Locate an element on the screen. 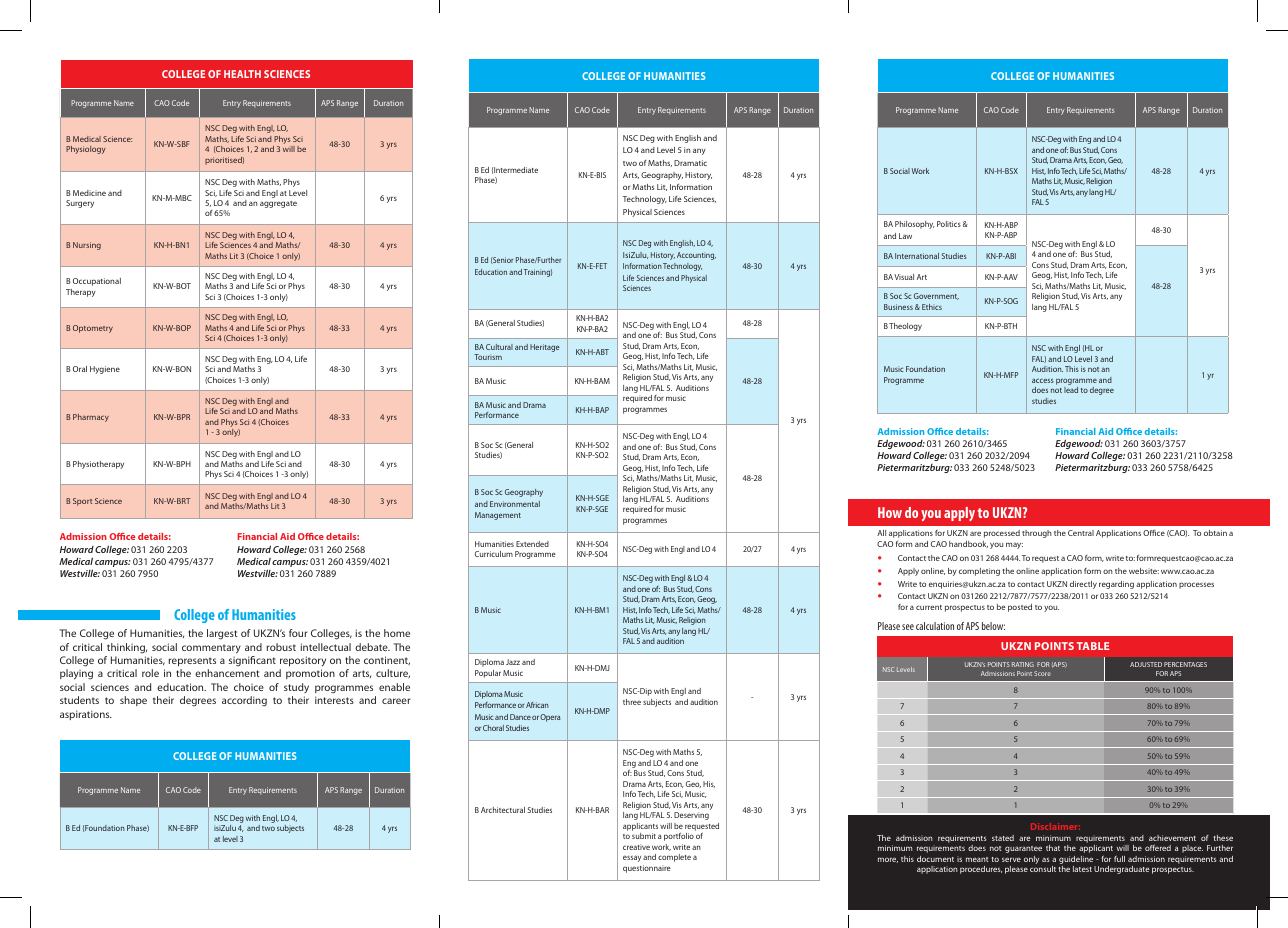 This screenshot has height=928, width=1288. Architectural is located at coordinates (503, 810).
